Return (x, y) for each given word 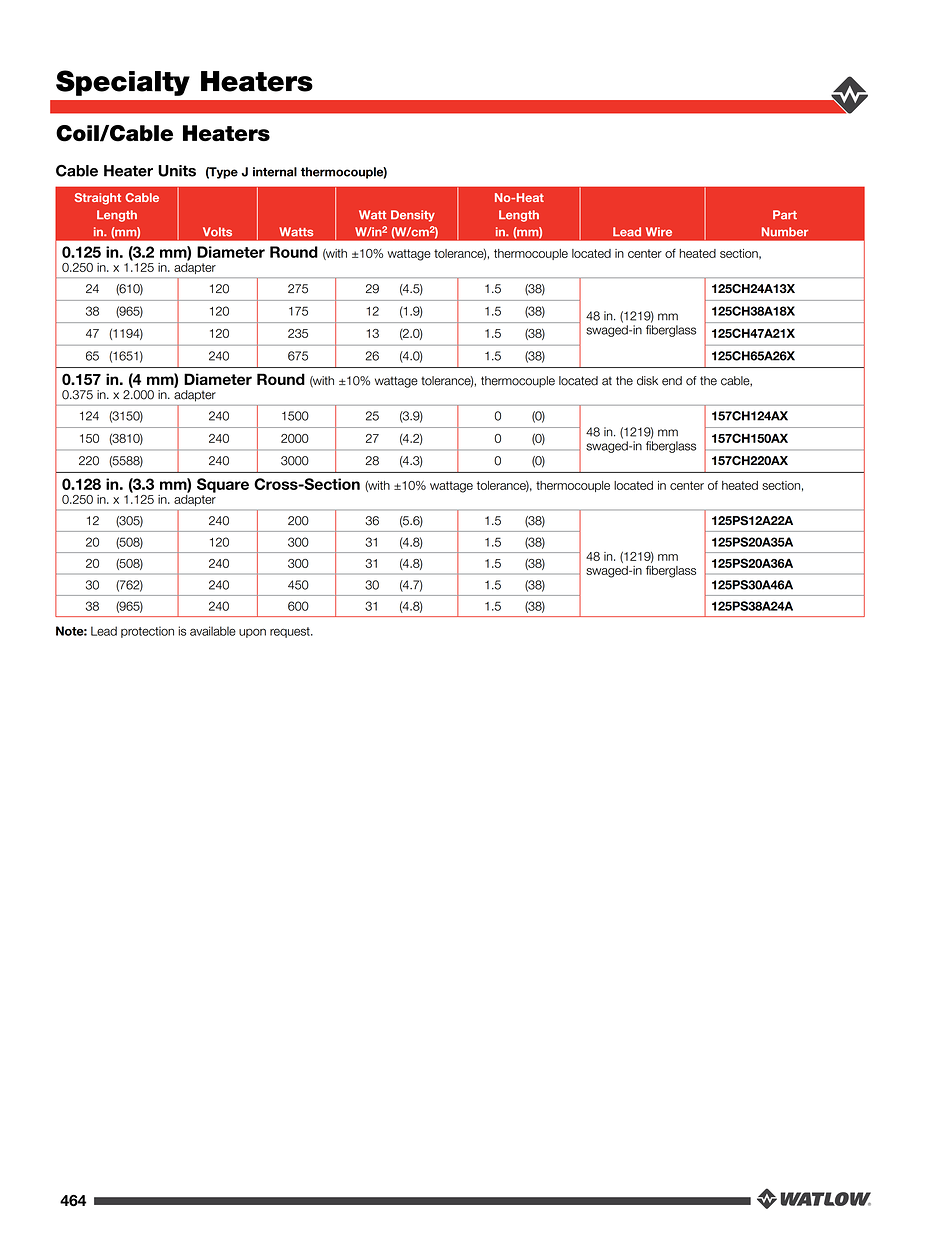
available (213, 631)
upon (252, 633)
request (291, 632)
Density (413, 216)
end (672, 381)
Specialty (123, 83)
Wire (659, 232)
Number (785, 232)
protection (147, 632)
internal (275, 172)
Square (223, 485)
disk (647, 381)
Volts (217, 232)
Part (785, 215)
